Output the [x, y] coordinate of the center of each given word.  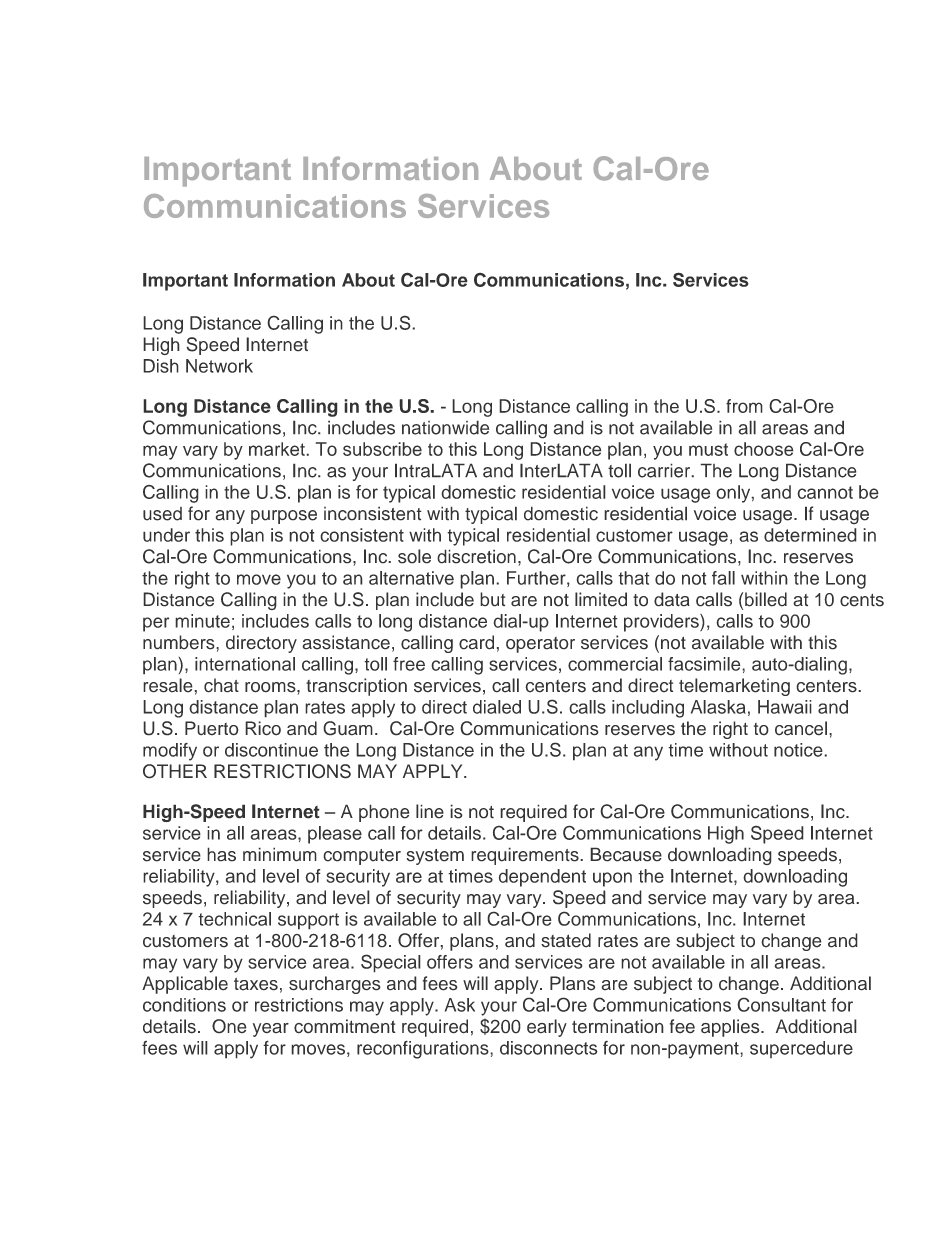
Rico [263, 728]
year [271, 1030]
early [547, 1028]
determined [810, 535]
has [221, 854]
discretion [476, 556]
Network [219, 366]
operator [540, 645]
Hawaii [785, 707]
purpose [284, 517]
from [744, 406]
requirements [526, 856]
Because [626, 854]
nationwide [445, 427]
